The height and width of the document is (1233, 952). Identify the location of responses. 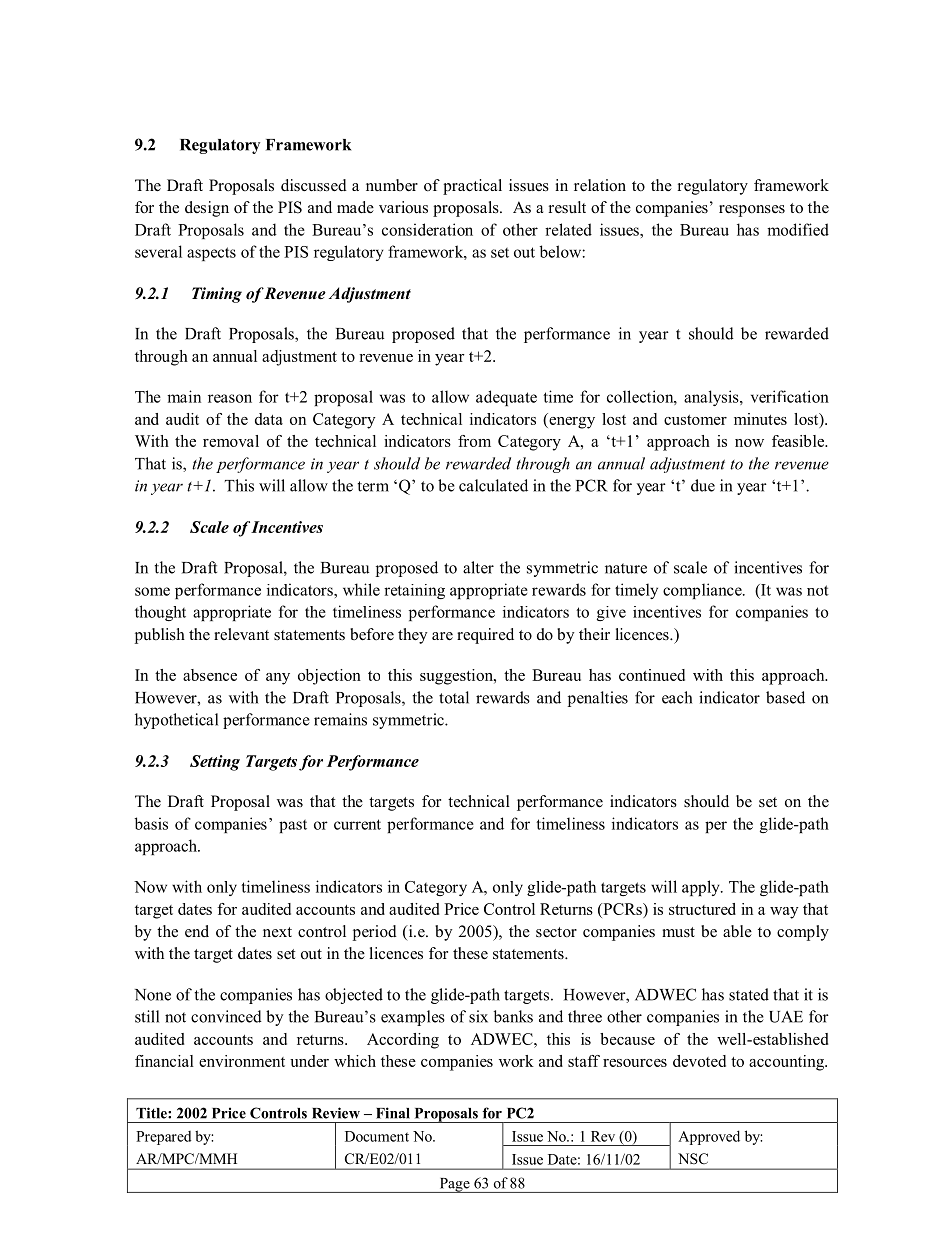
(752, 211).
